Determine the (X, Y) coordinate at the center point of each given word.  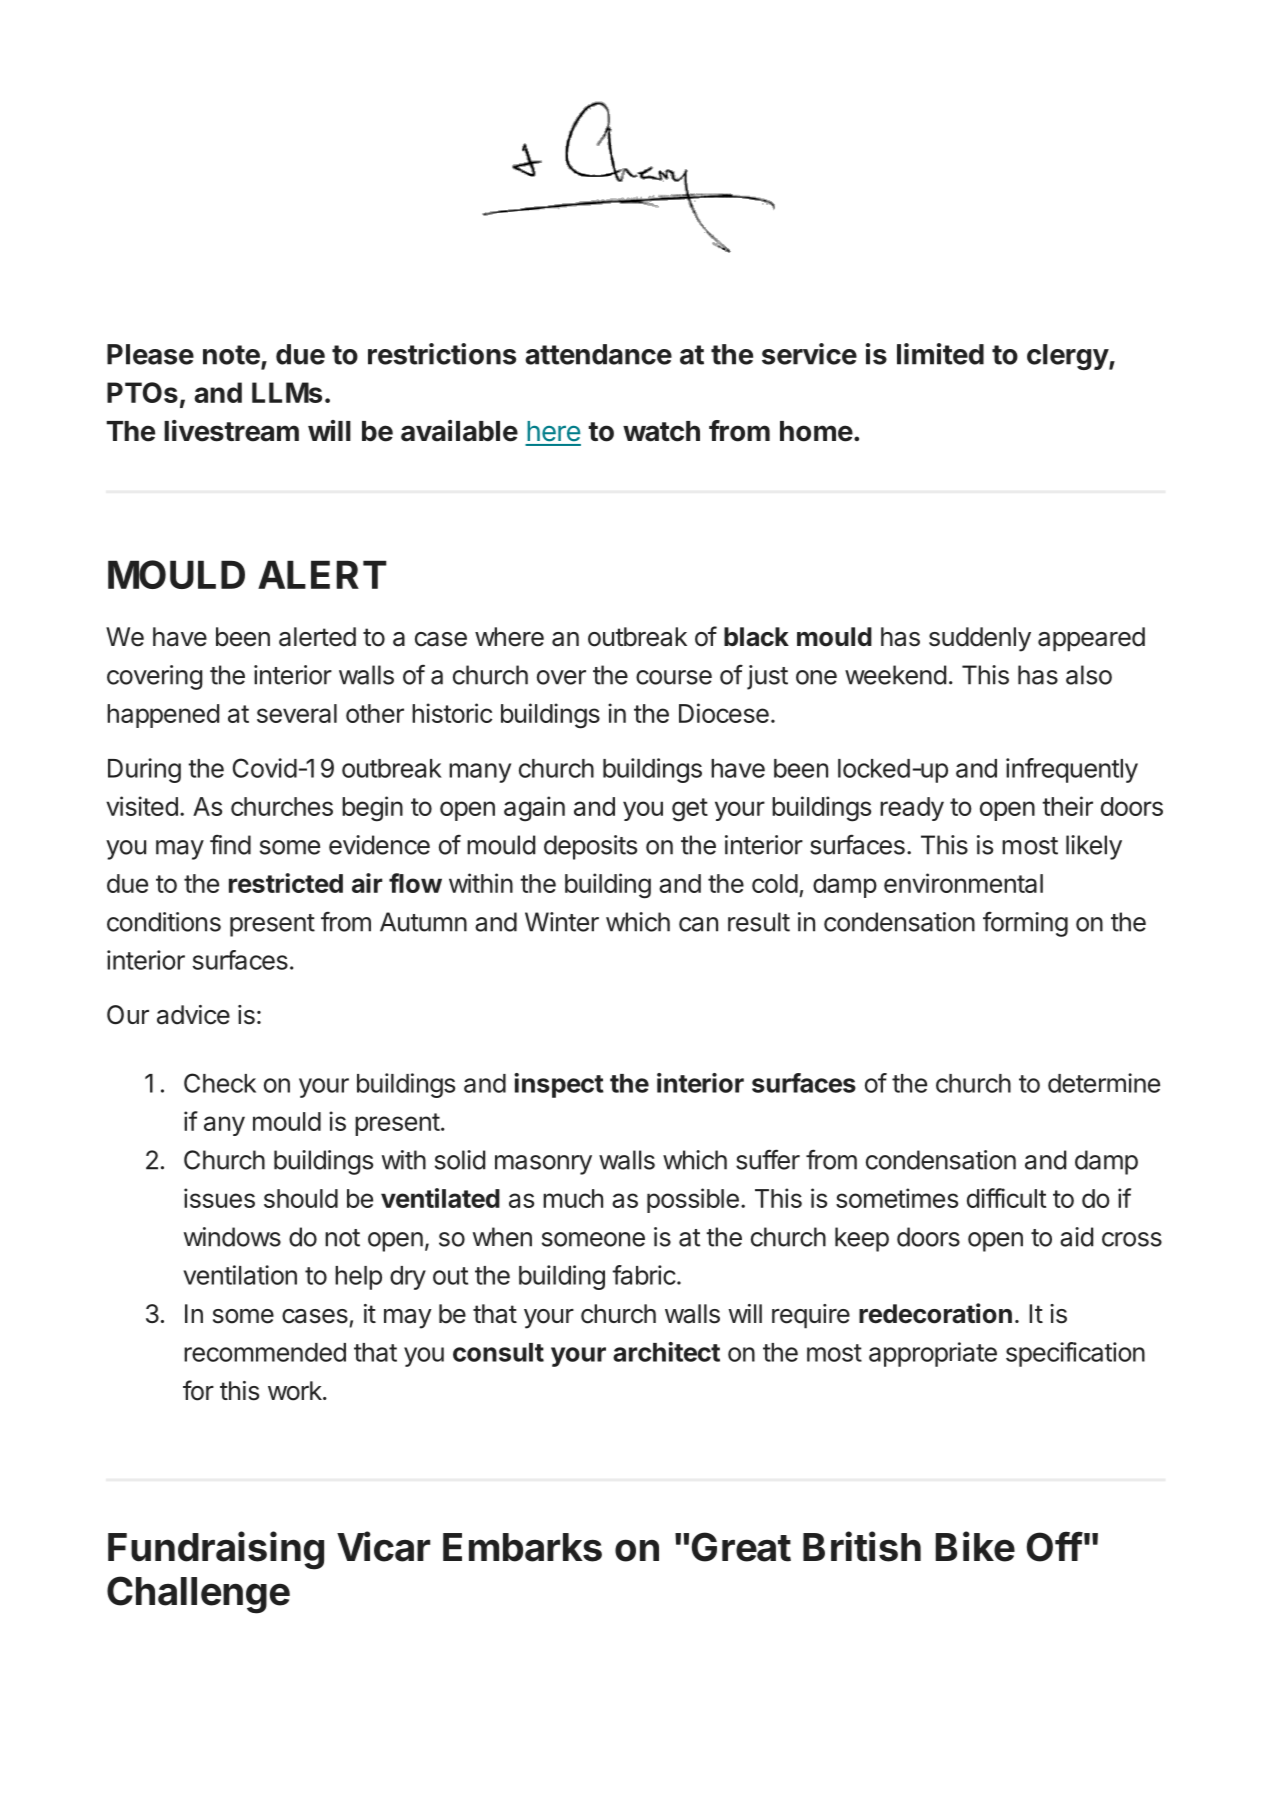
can (698, 924)
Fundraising (216, 1550)
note (231, 355)
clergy (1068, 357)
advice (193, 1015)
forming (1025, 924)
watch (661, 431)
